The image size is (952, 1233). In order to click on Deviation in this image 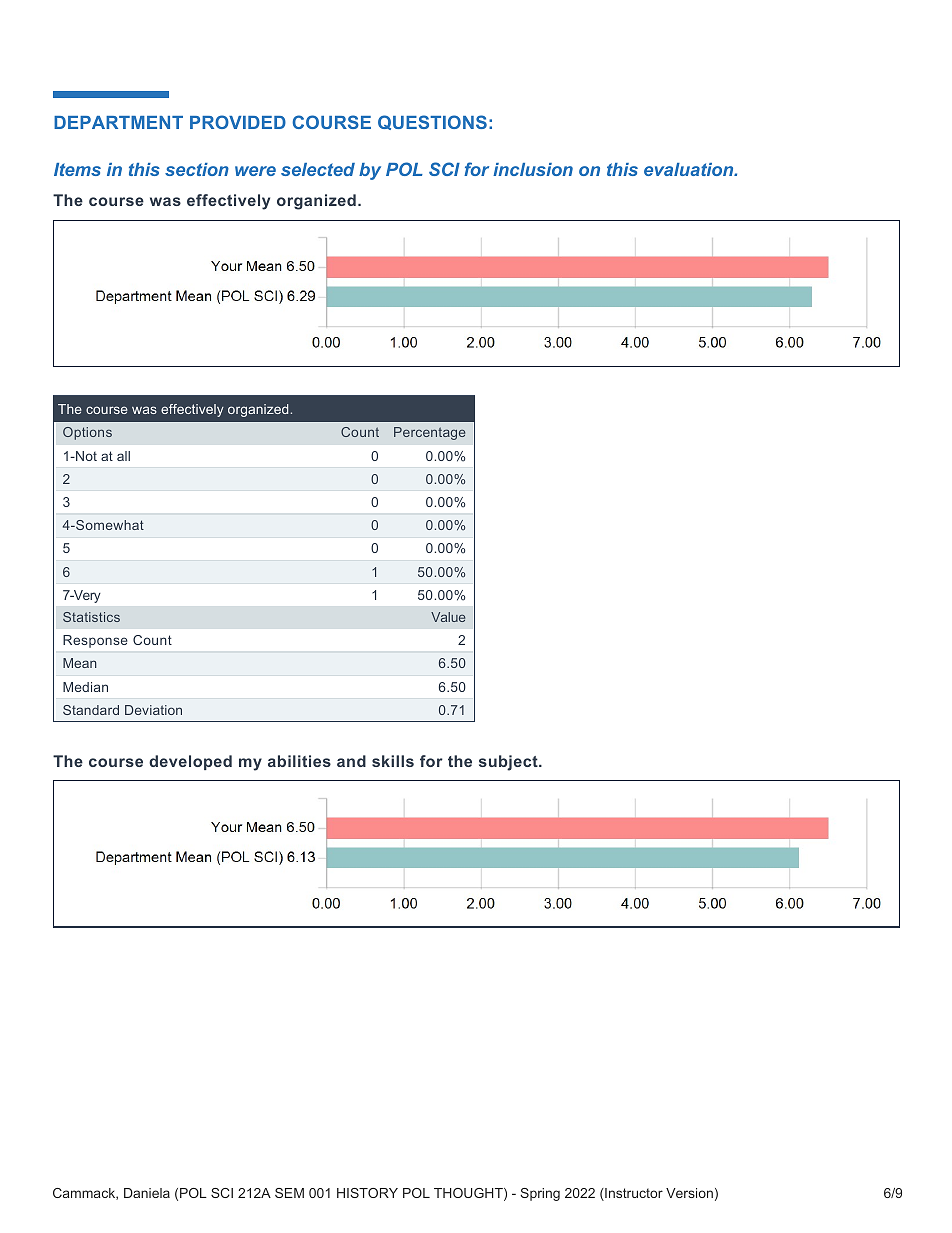, I will do `click(153, 710)`.
